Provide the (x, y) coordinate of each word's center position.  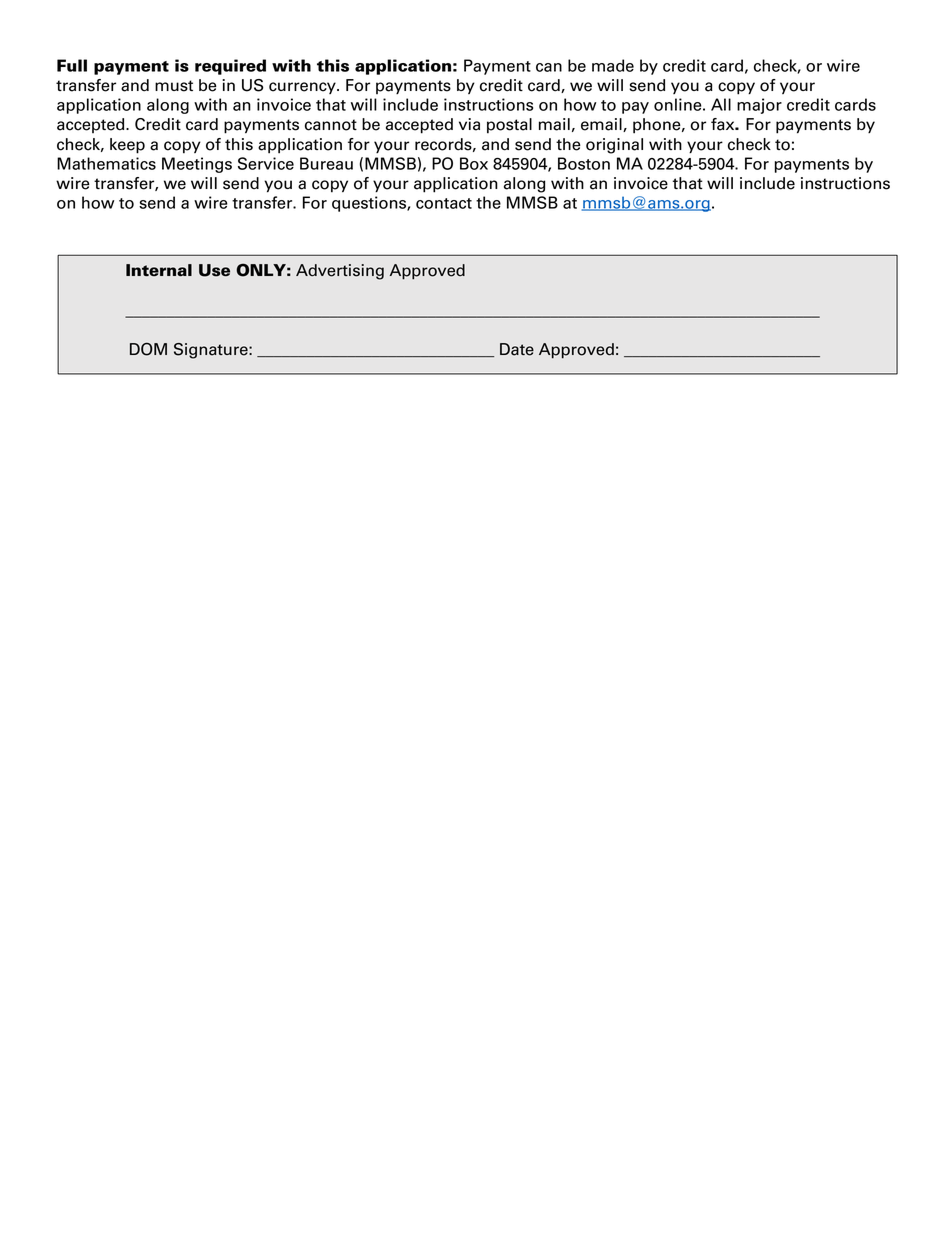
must (174, 86)
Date (517, 349)
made (613, 65)
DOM (148, 349)
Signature (212, 351)
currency (303, 88)
